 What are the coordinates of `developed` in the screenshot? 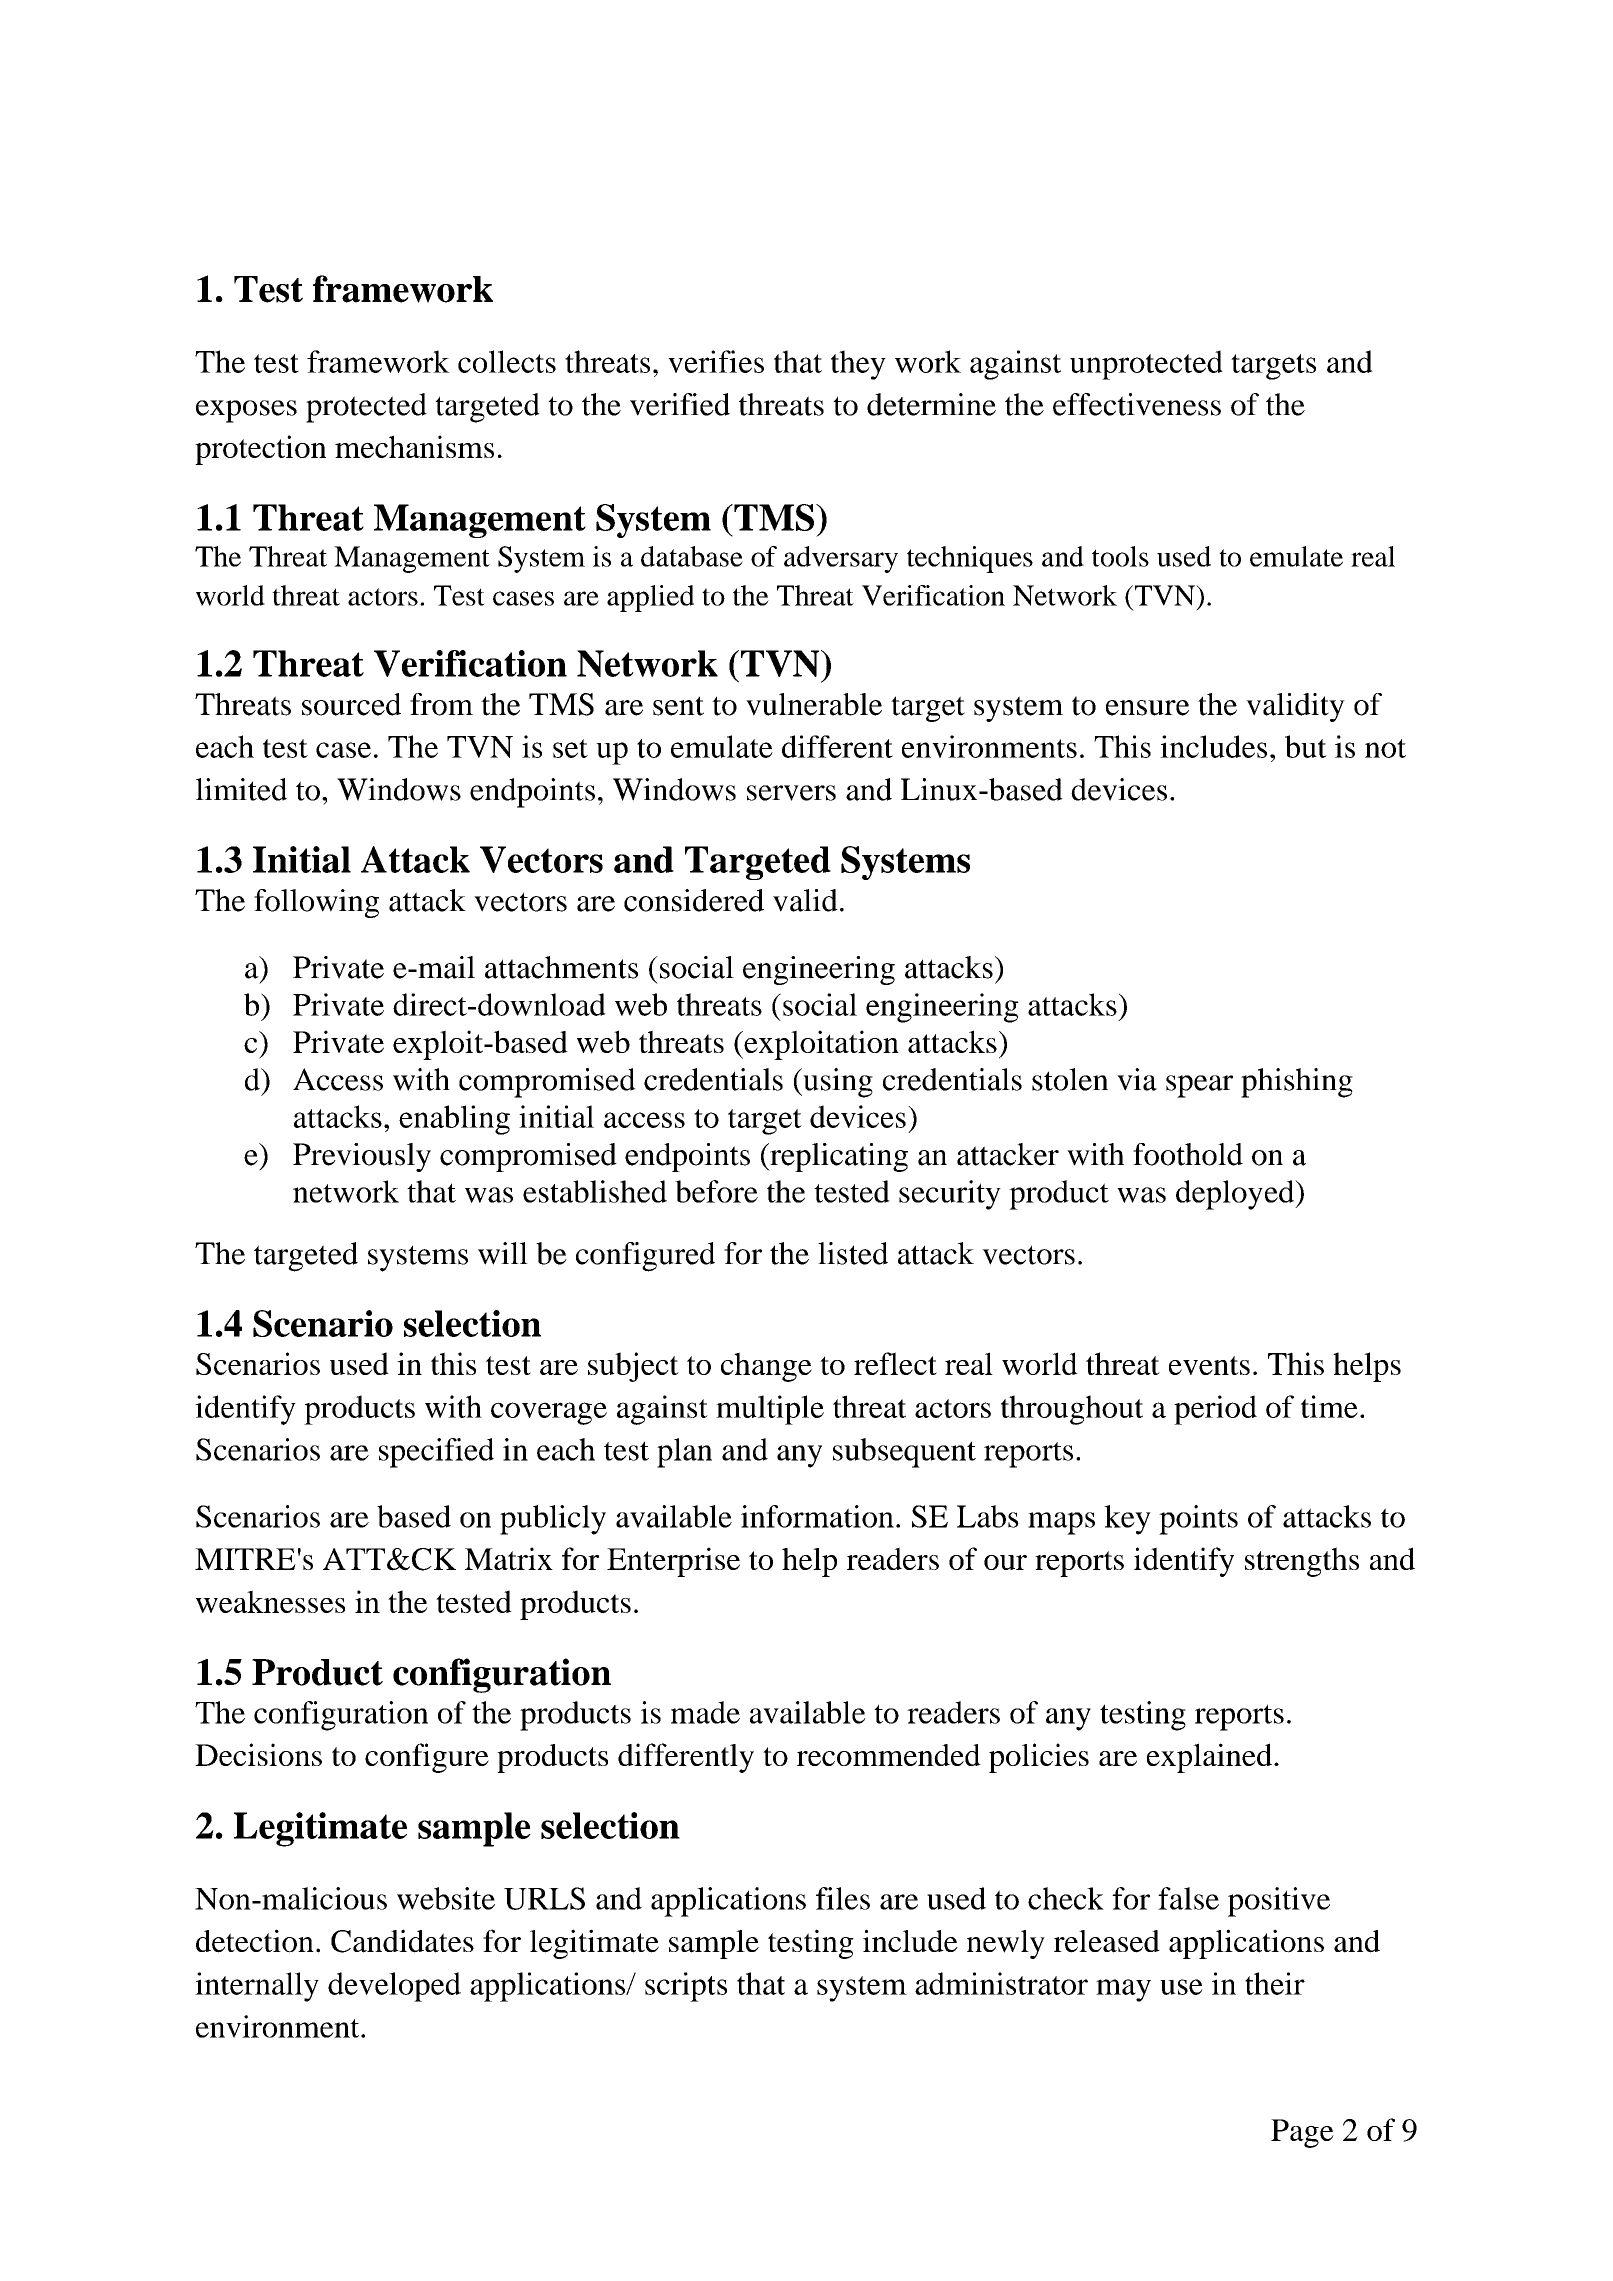 It's located at (394, 1987).
